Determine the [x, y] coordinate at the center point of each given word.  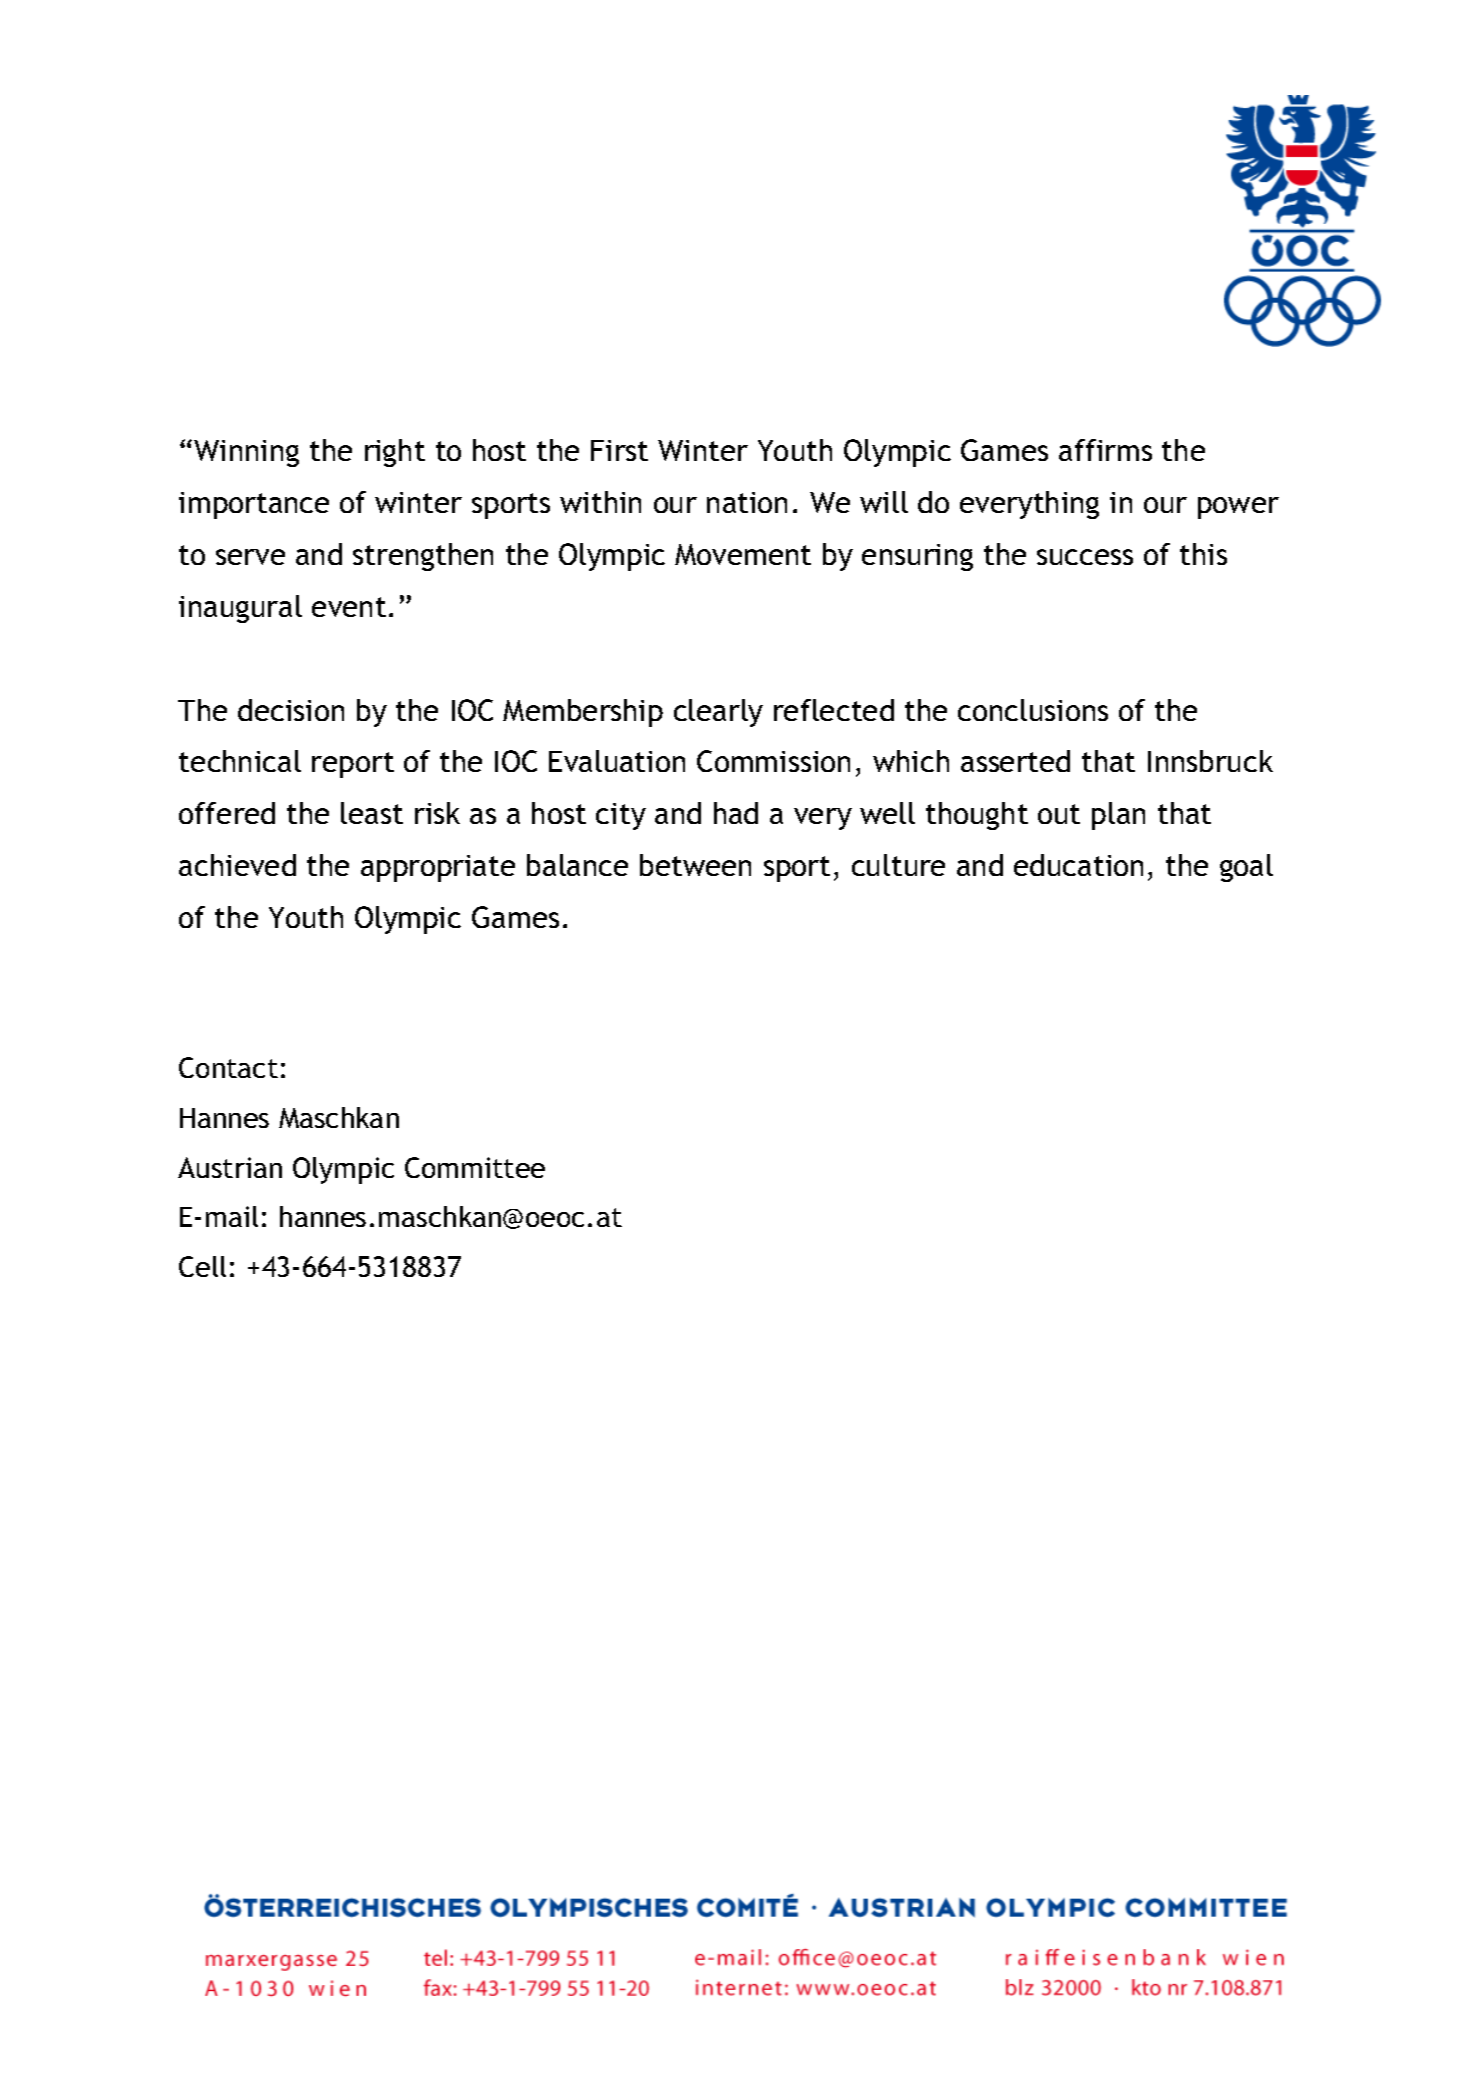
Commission [773, 761]
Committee [475, 1167]
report [353, 765]
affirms [1105, 450]
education [1078, 865]
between [695, 865]
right [395, 453]
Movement [743, 554]
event [349, 607]
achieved [237, 865]
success [1085, 557]
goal [1246, 868]
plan [1118, 816]
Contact [228, 1067]
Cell [202, 1266]
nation [747, 502]
